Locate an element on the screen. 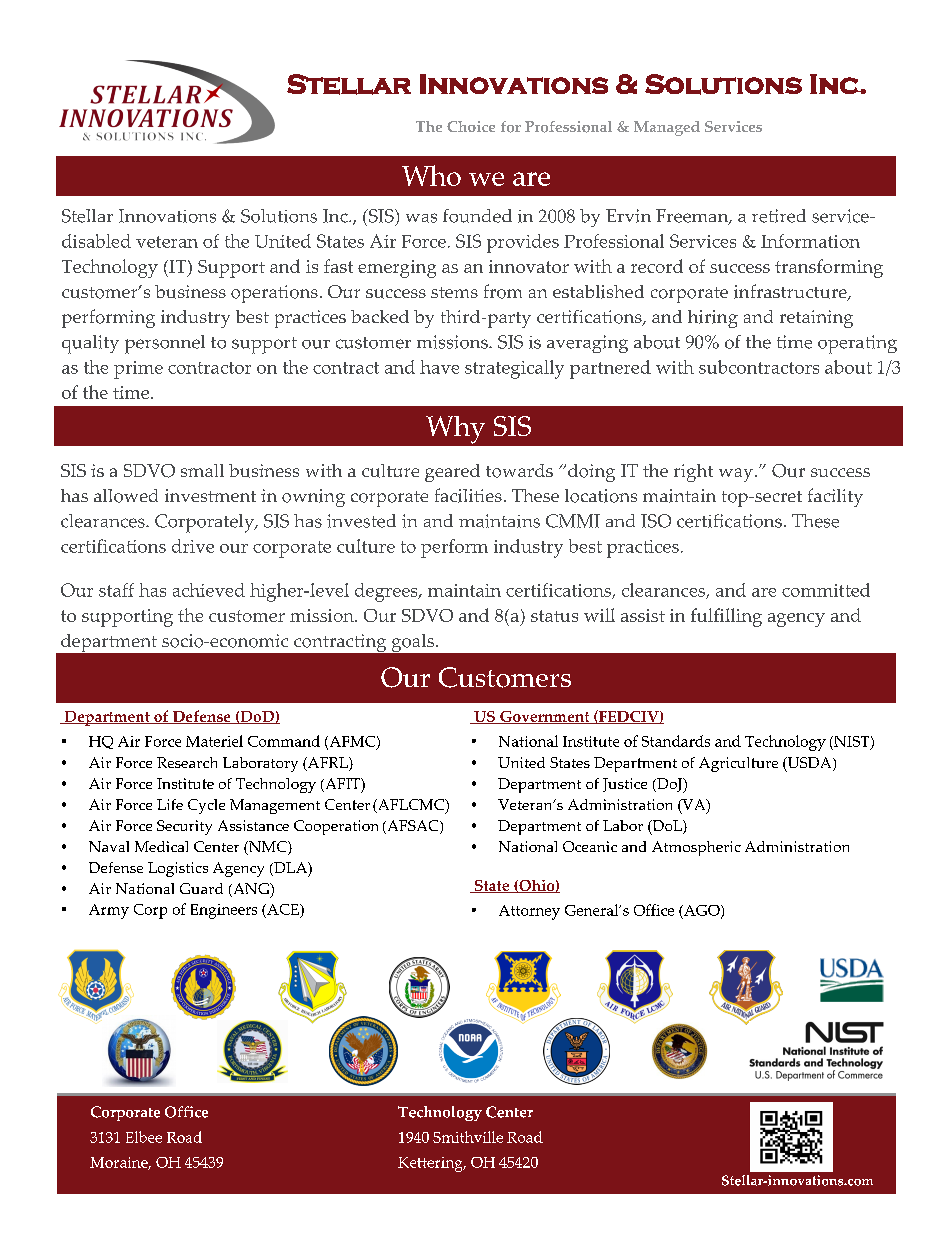 The width and height of the screenshot is (952, 1233). Choice is located at coordinates (471, 126).
